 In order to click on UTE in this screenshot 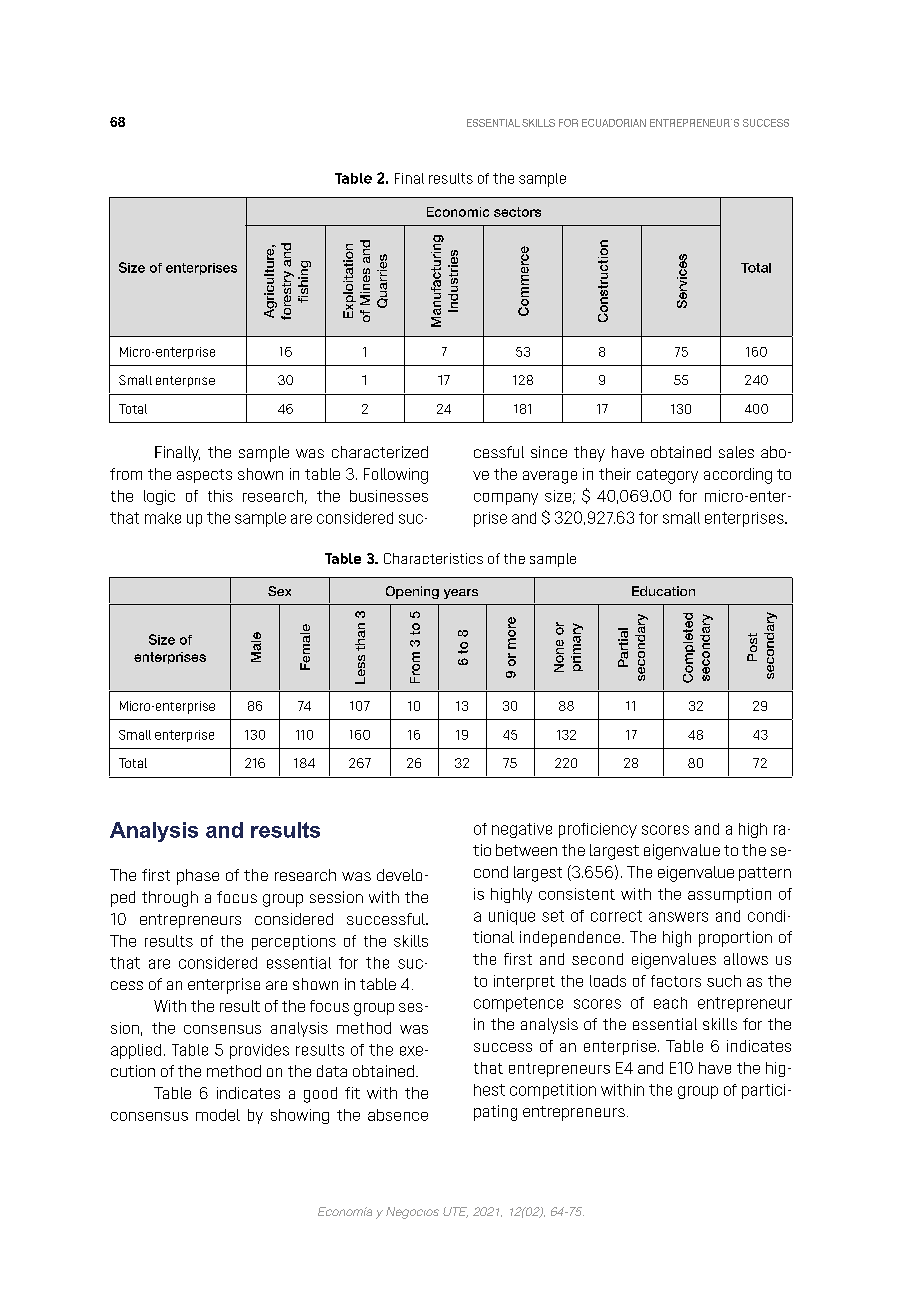, I will do `click(455, 1212)`.
